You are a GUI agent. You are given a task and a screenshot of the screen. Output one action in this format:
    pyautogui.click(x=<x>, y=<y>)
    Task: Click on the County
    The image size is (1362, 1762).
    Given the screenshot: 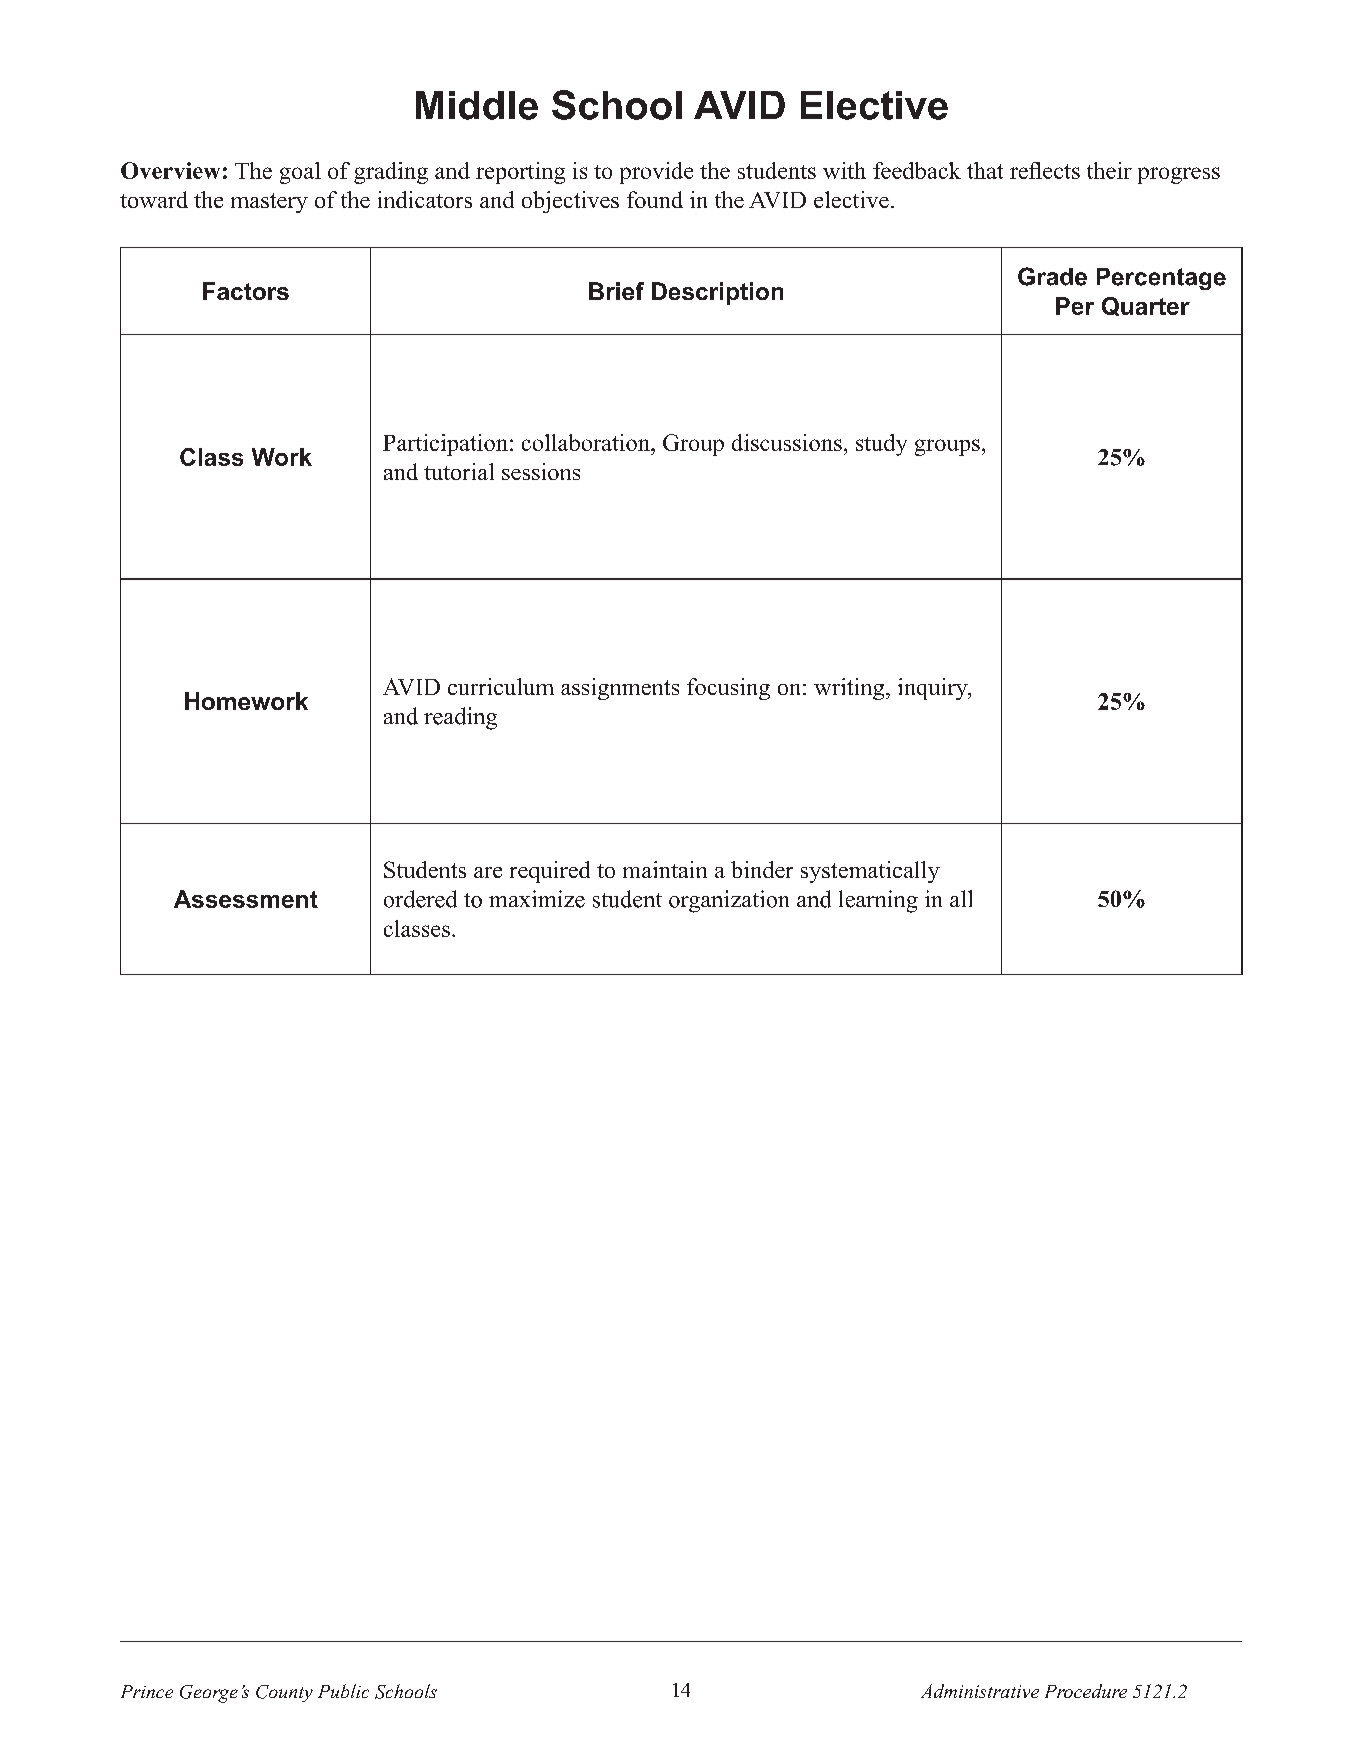 What is the action you would take?
    pyautogui.click(x=284, y=1693)
